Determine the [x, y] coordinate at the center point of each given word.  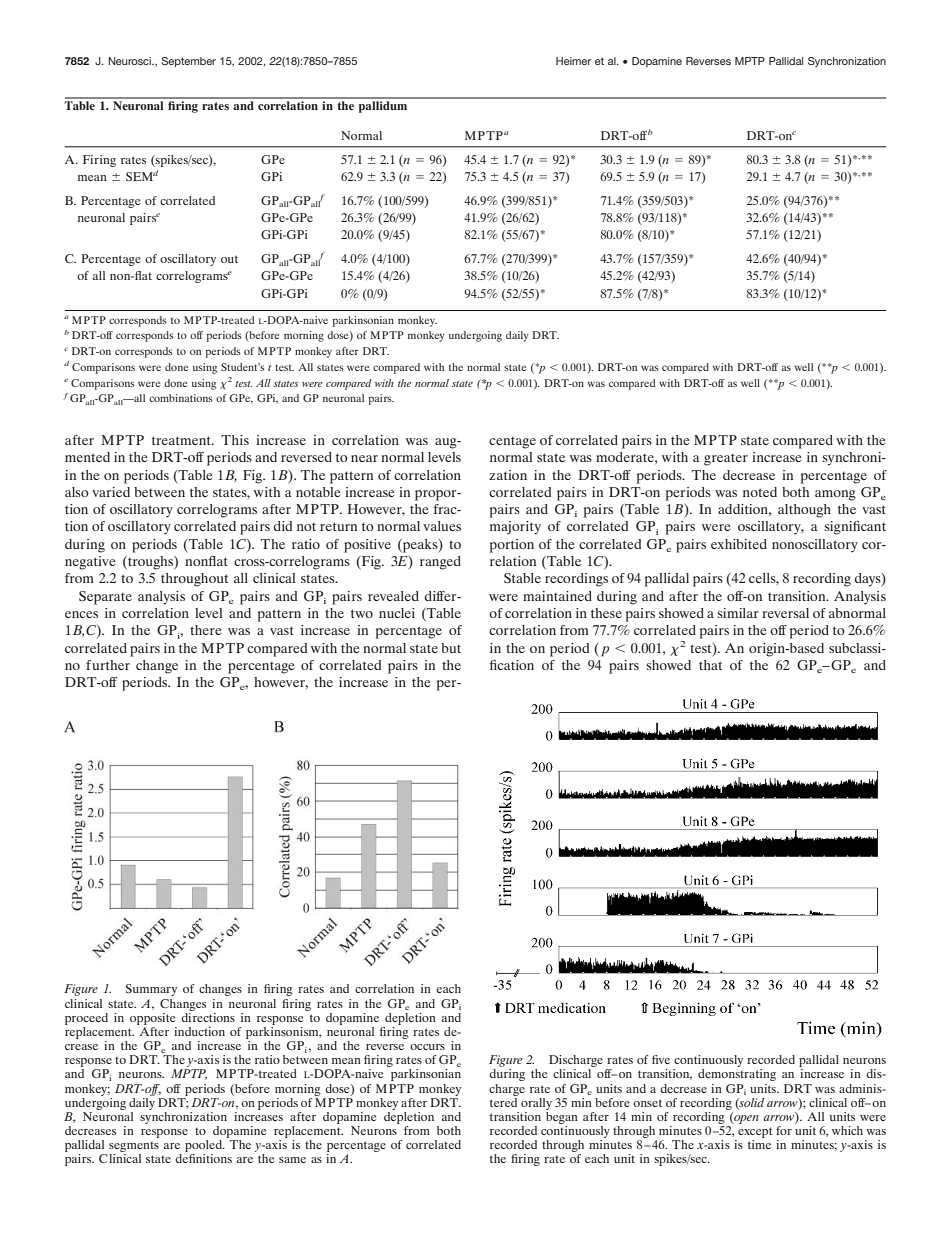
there [205, 630]
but [451, 648]
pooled [204, 1147]
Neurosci [130, 61]
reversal [785, 613]
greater [726, 460]
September [189, 62]
